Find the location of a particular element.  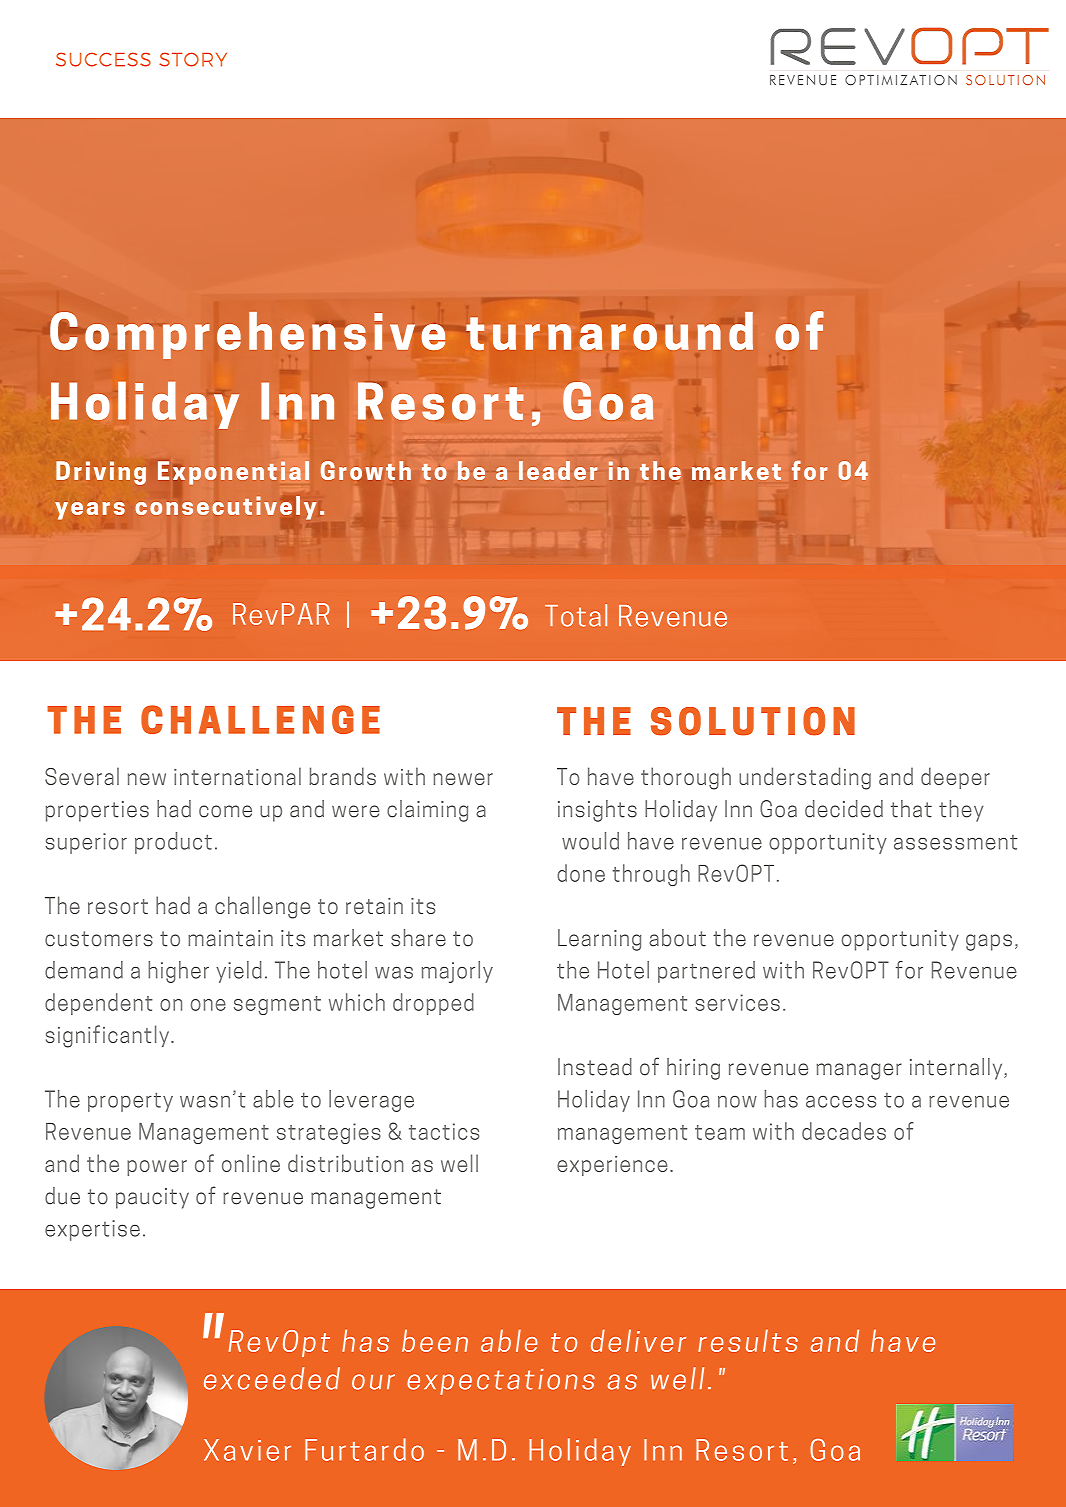

Xavier is located at coordinates (247, 1450).
